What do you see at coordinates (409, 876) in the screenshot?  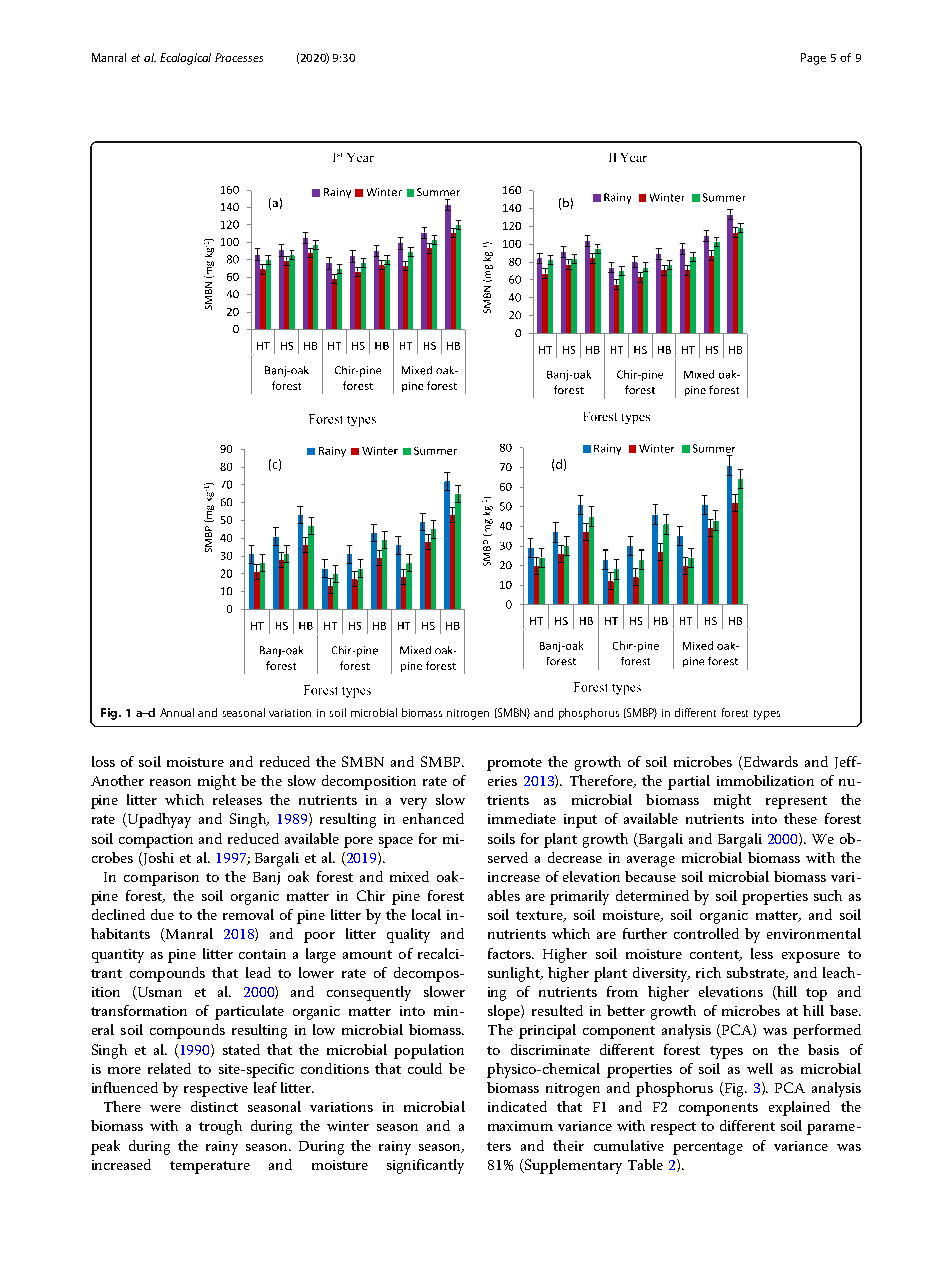 I see `mixed` at bounding box center [409, 876].
